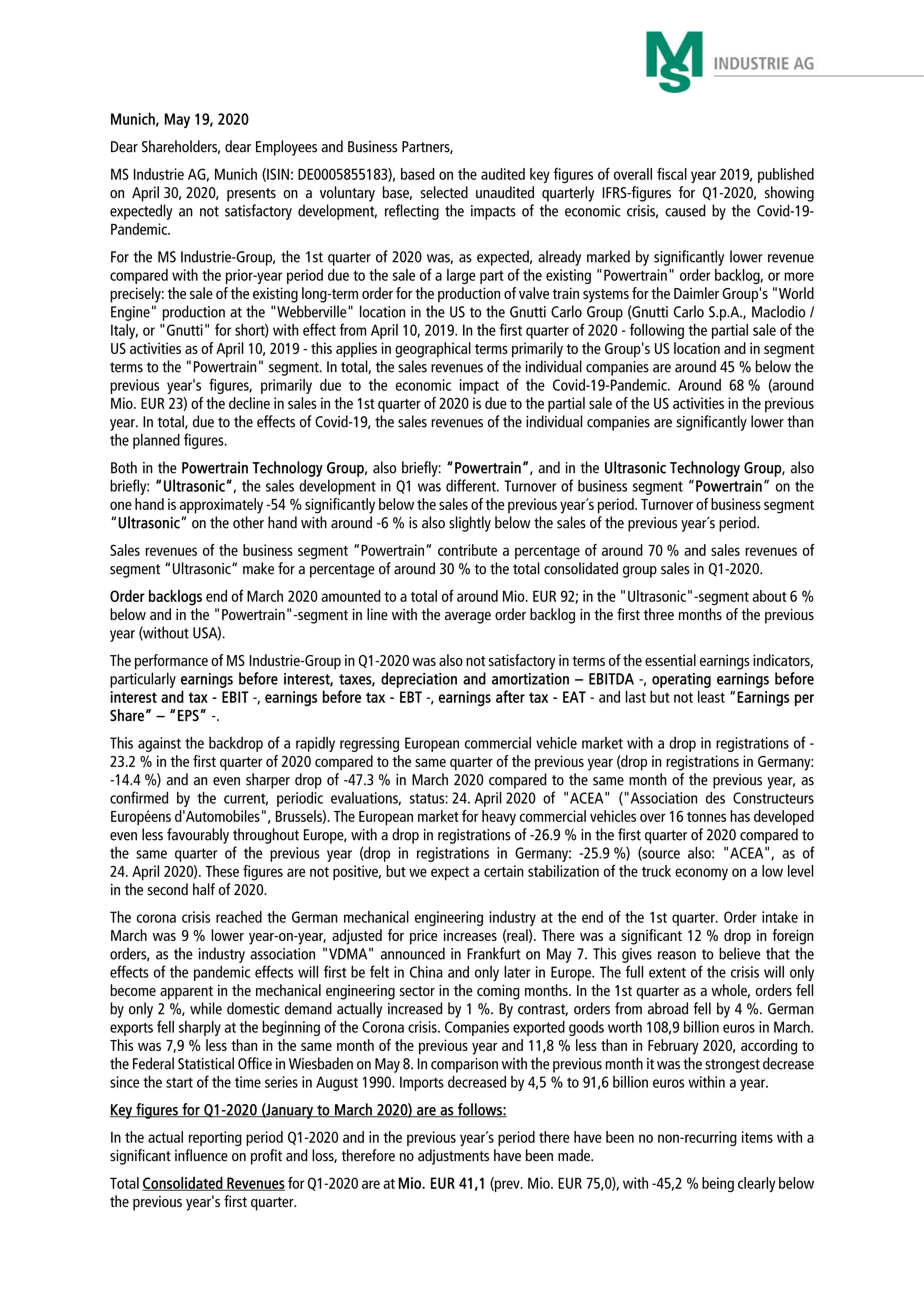 This screenshot has height=1308, width=924. What do you see at coordinates (444, 192) in the screenshot?
I see `selected` at bounding box center [444, 192].
